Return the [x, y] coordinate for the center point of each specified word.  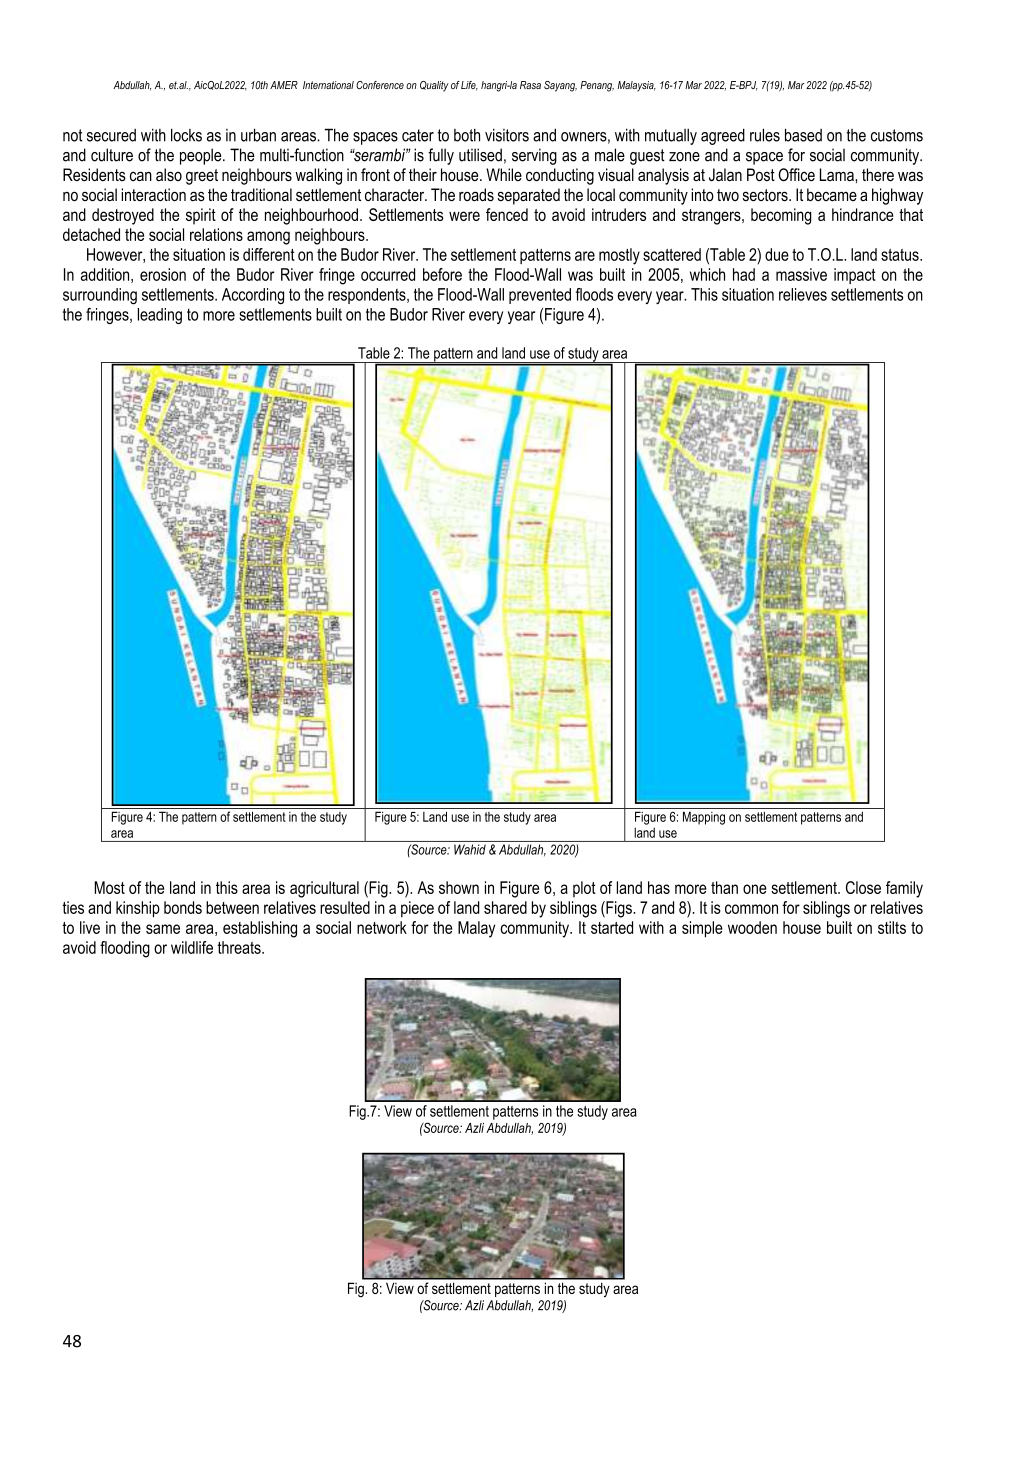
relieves [803, 294]
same [163, 929]
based [803, 135]
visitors [507, 135]
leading [160, 316]
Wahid [470, 849]
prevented [540, 296]
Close [863, 887]
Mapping [704, 818]
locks [186, 135]
